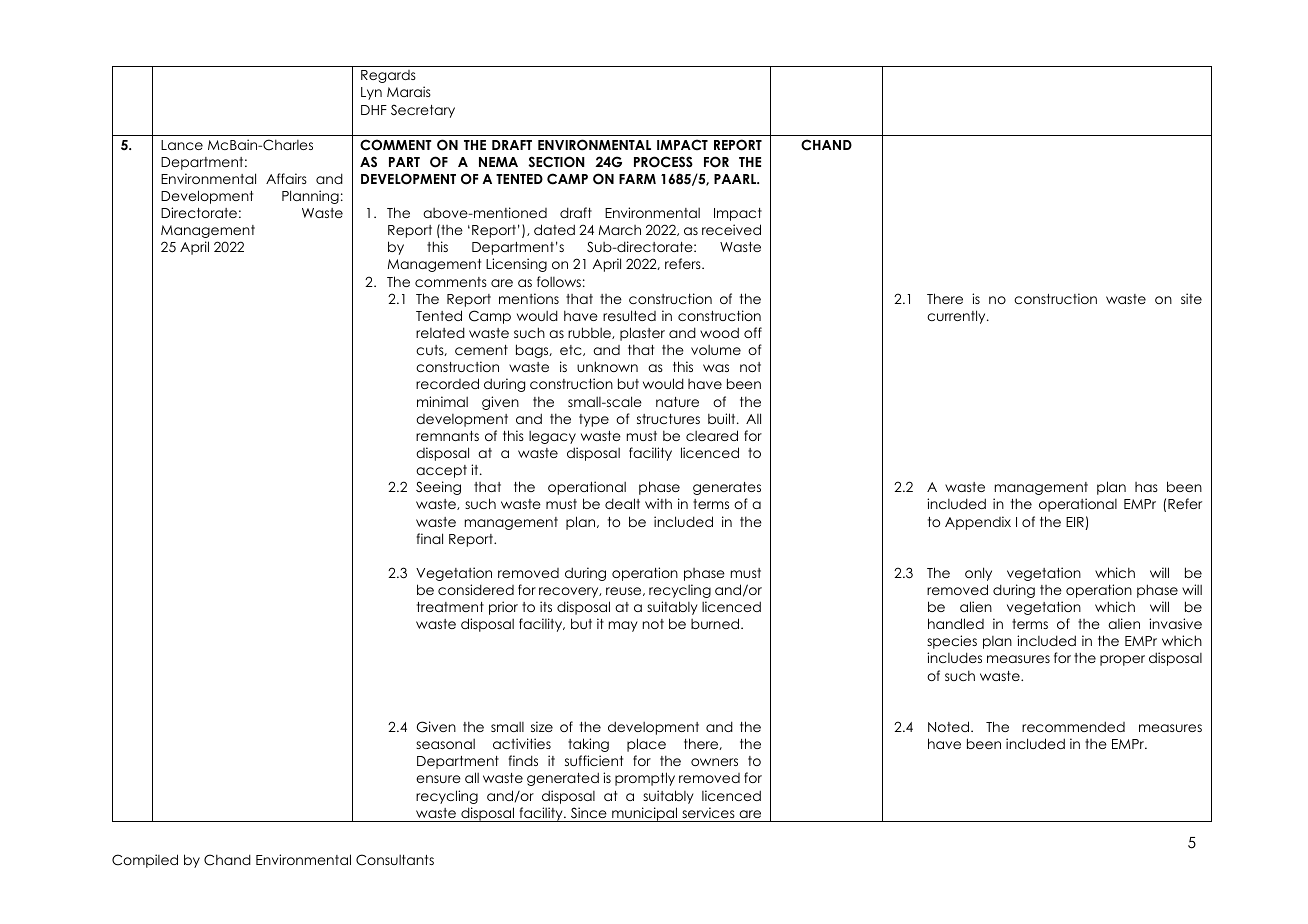 The height and width of the image is (924, 1308). What do you see at coordinates (1075, 522) in the image?
I see `EIR` at bounding box center [1075, 522].
